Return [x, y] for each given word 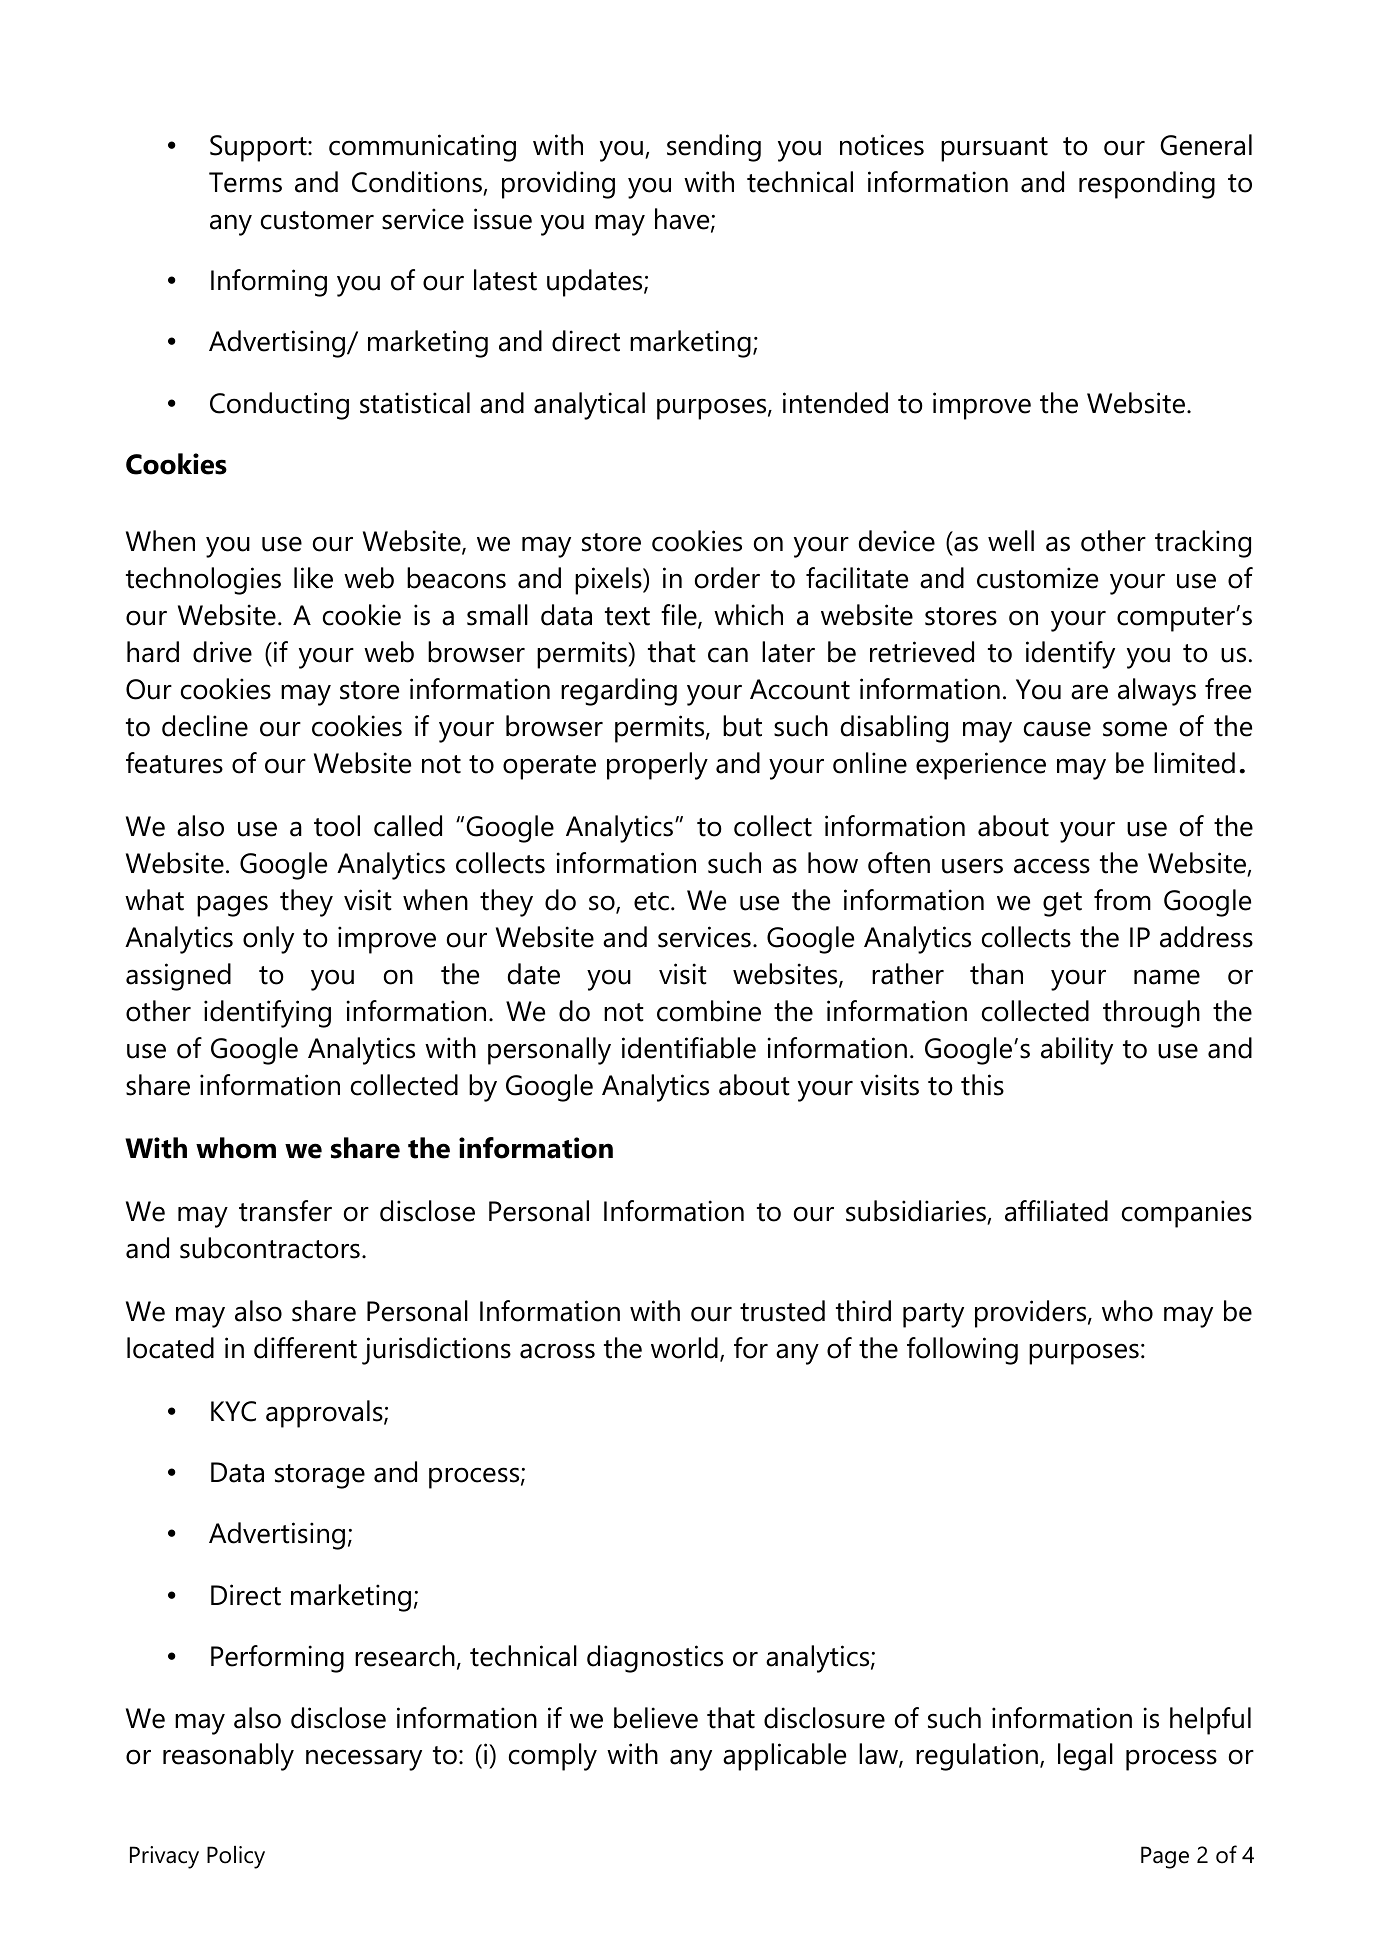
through [1151, 1014]
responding [1147, 185]
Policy [236, 1857]
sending [714, 148]
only [268, 940]
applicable [784, 1757]
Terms [245, 182]
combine [709, 1011]
